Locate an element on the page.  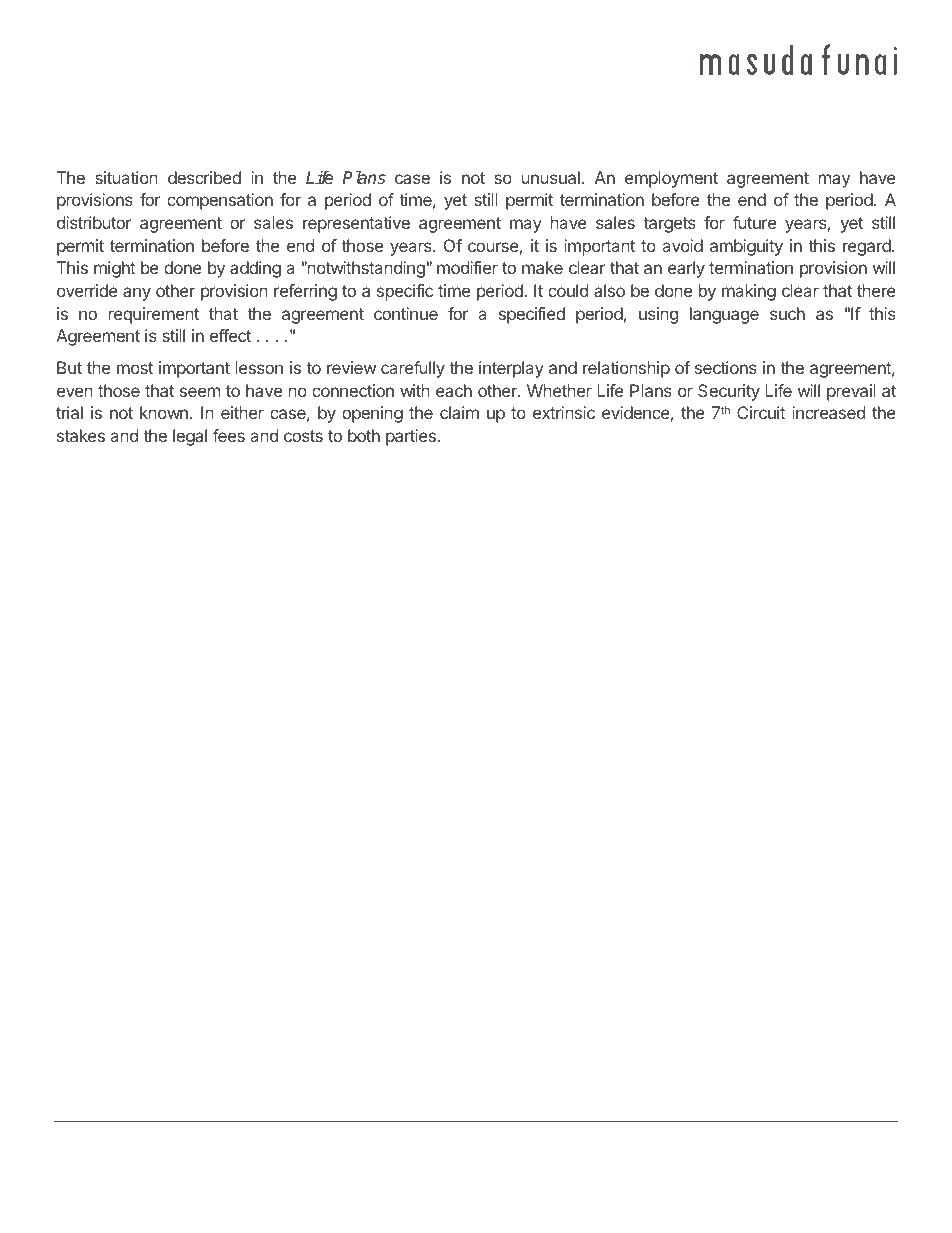
opinion is located at coordinates (847, 1152).
